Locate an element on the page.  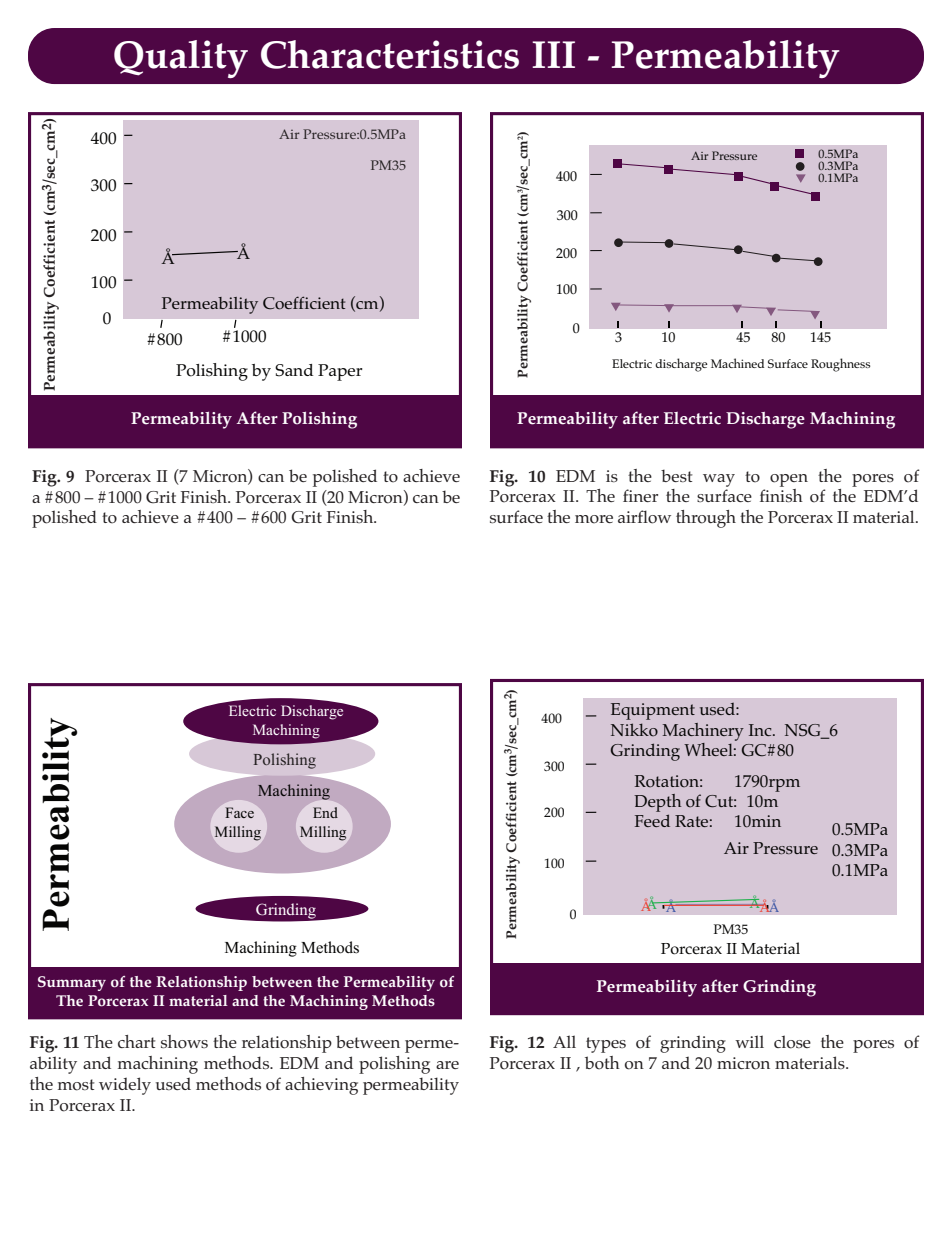
Summary is located at coordinates (72, 983).
